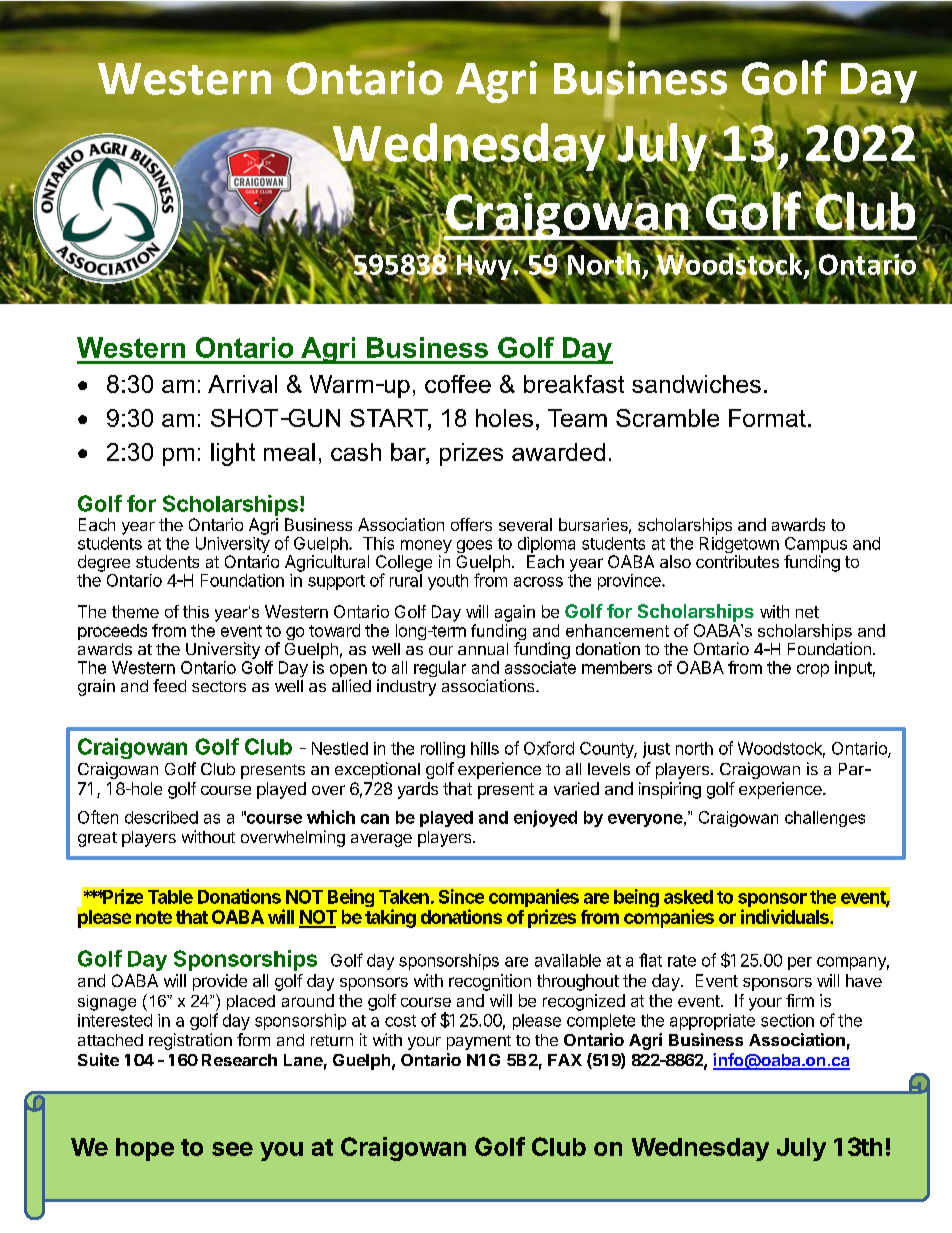 This screenshot has width=952, height=1233. Describe the element at coordinates (232, 1149) in the screenshot. I see `see` at that location.
